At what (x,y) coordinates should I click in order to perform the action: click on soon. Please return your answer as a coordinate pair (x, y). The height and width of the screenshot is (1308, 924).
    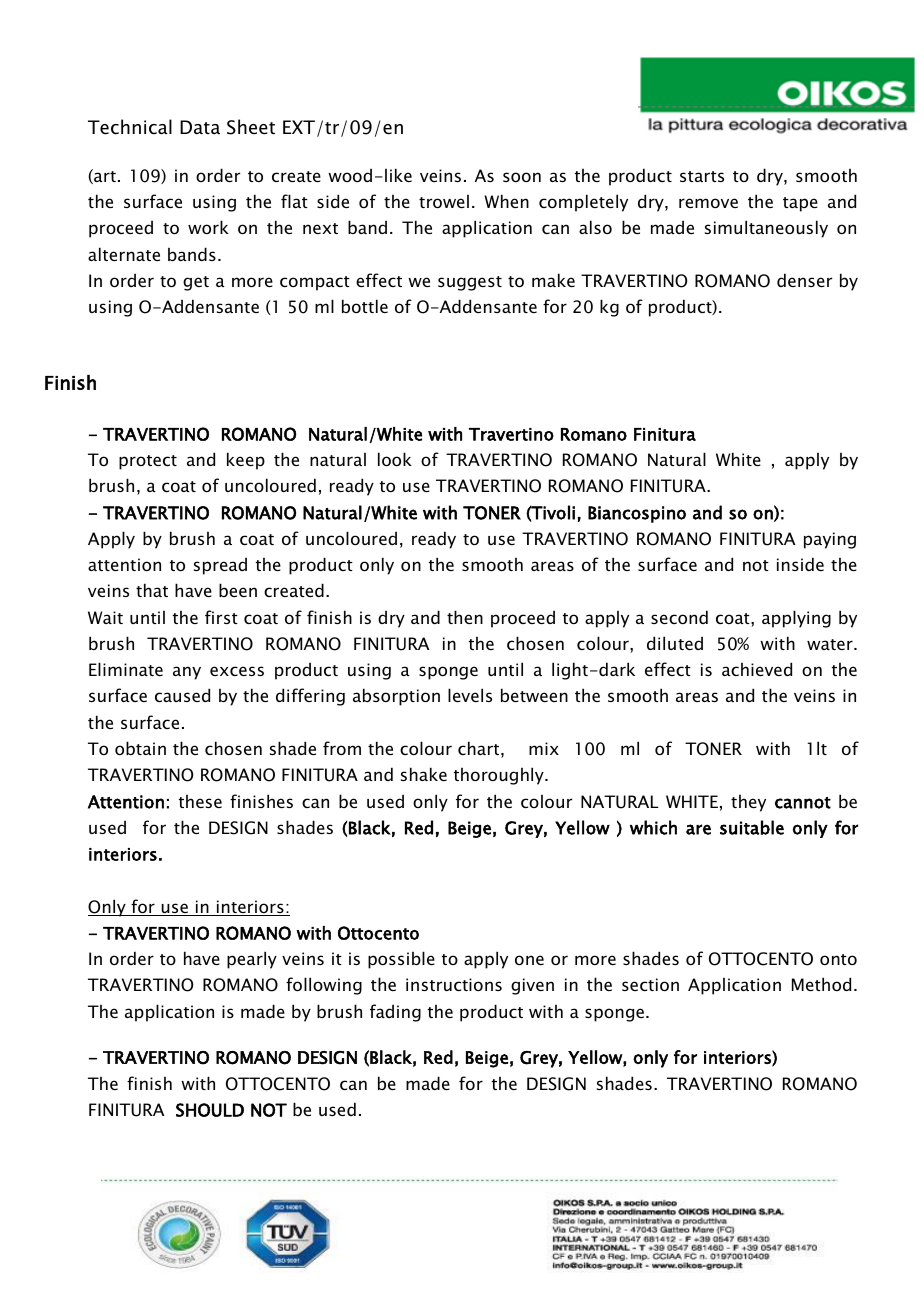
    Looking at the image, I should click on (522, 177).
